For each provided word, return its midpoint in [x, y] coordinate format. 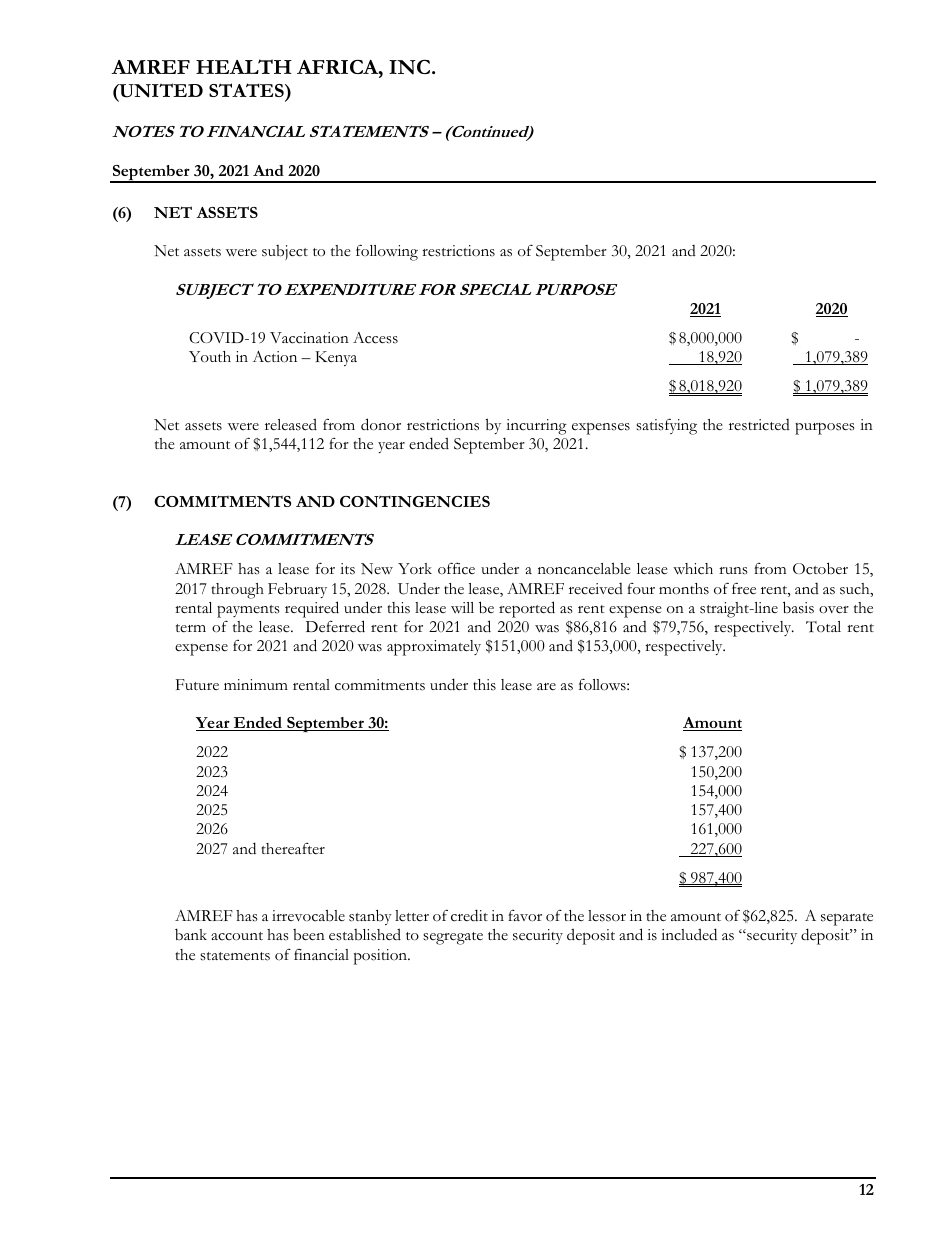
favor [525, 916]
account [237, 936]
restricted [759, 425]
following [387, 252]
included [689, 934]
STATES [247, 90]
